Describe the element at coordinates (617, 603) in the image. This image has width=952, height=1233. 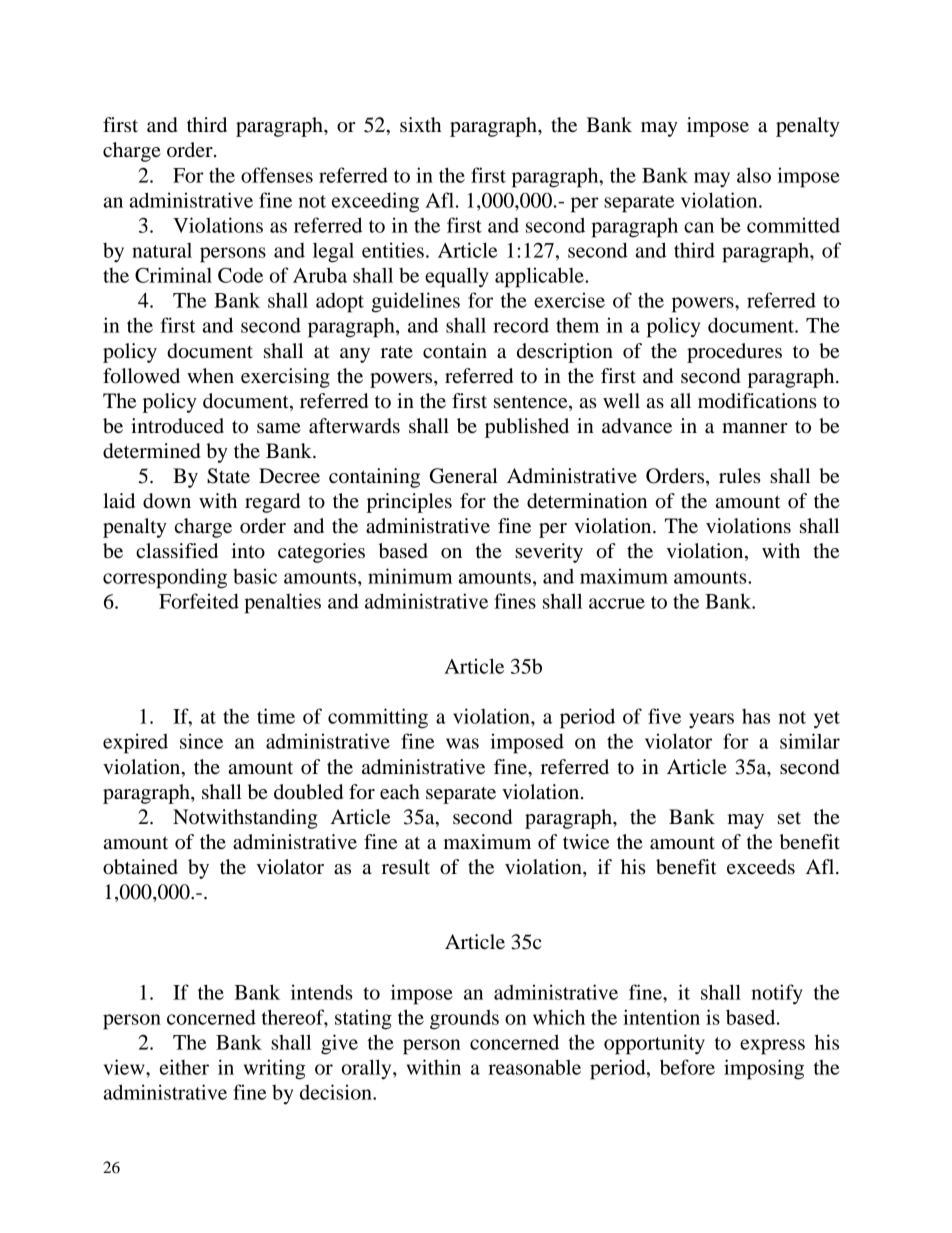
I see `accrue` at that location.
